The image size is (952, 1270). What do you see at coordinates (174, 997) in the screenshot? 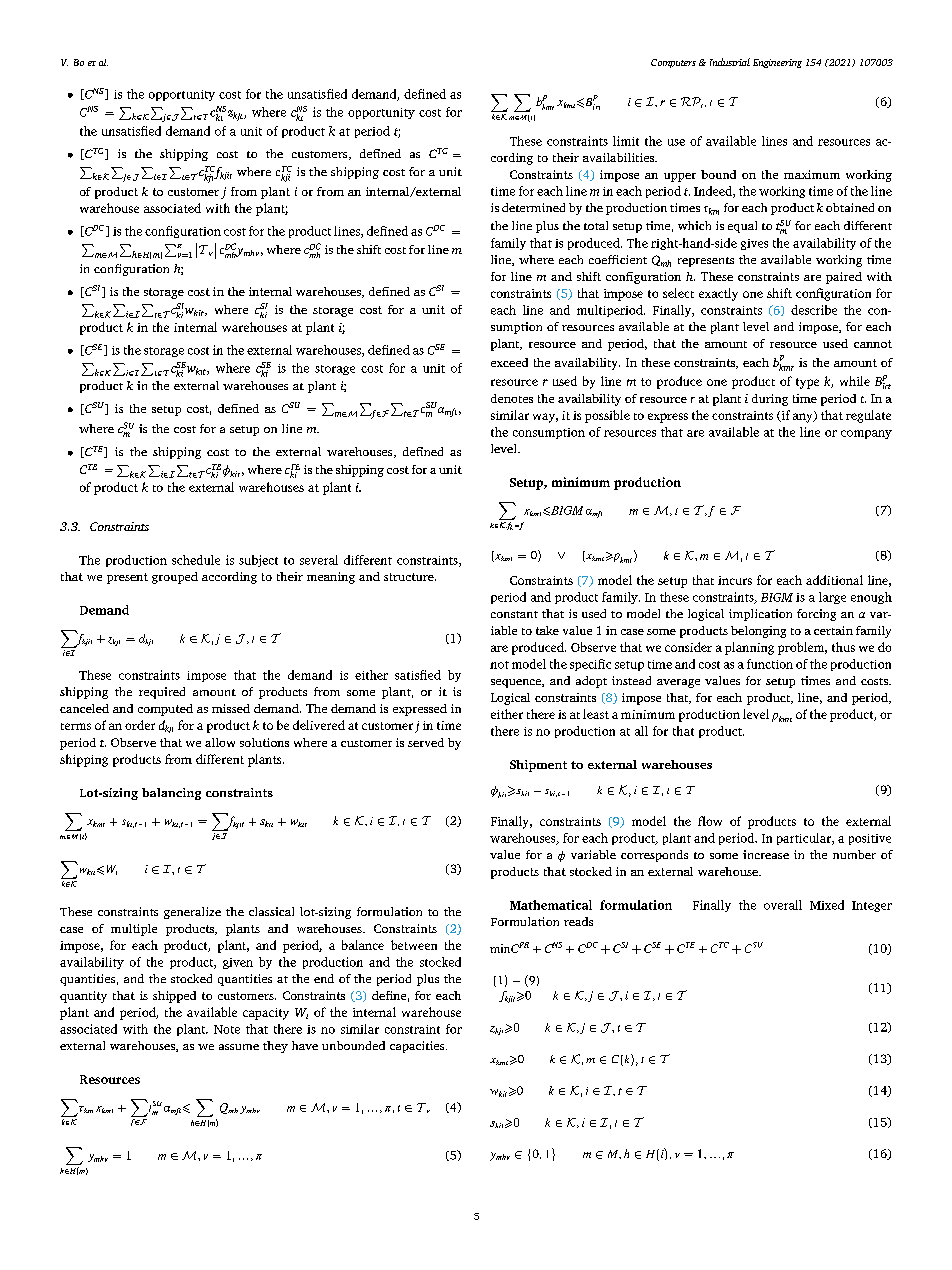
I see `shipped` at bounding box center [174, 997].
